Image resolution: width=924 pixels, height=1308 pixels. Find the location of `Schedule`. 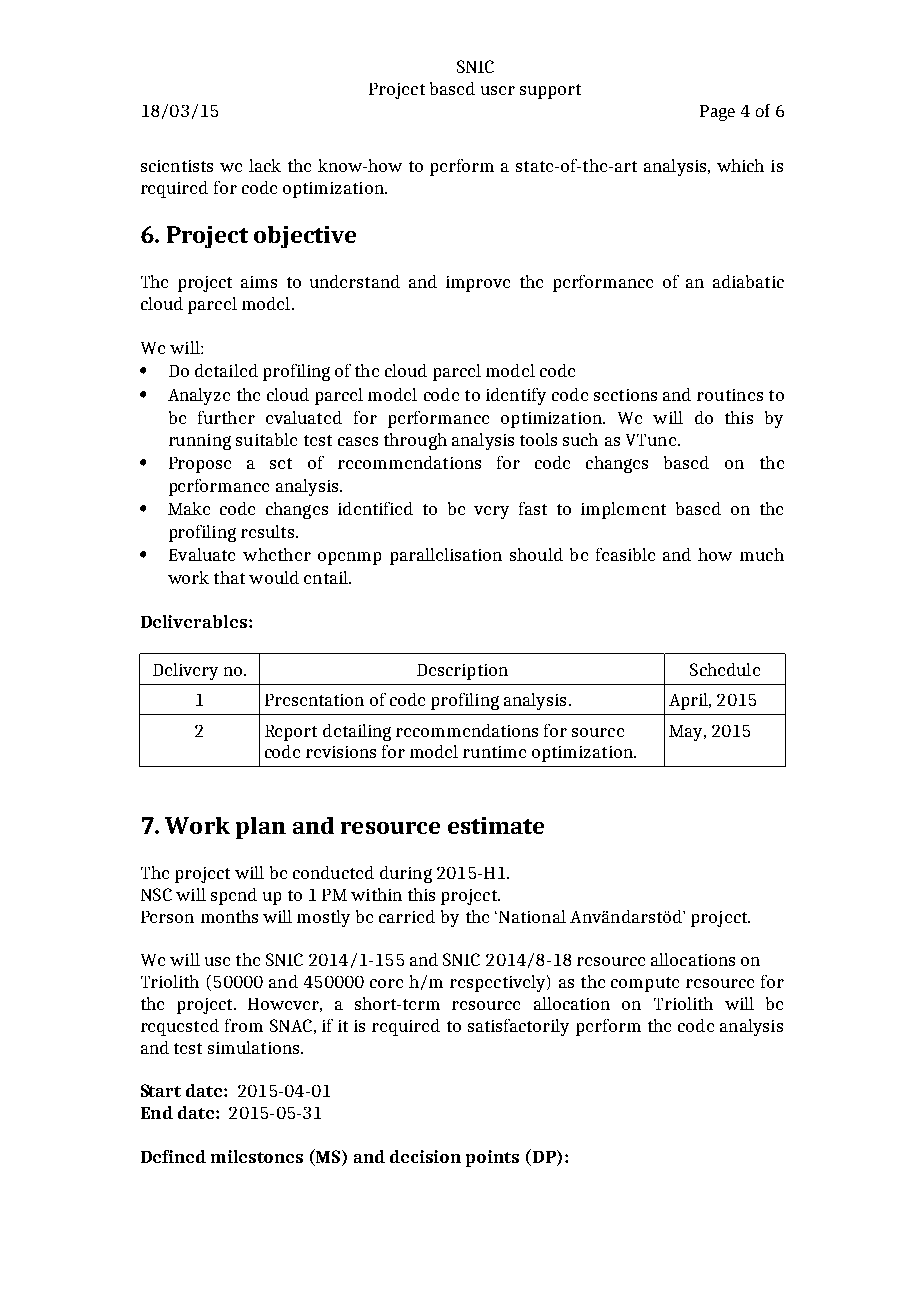

Schedule is located at coordinates (725, 669).
